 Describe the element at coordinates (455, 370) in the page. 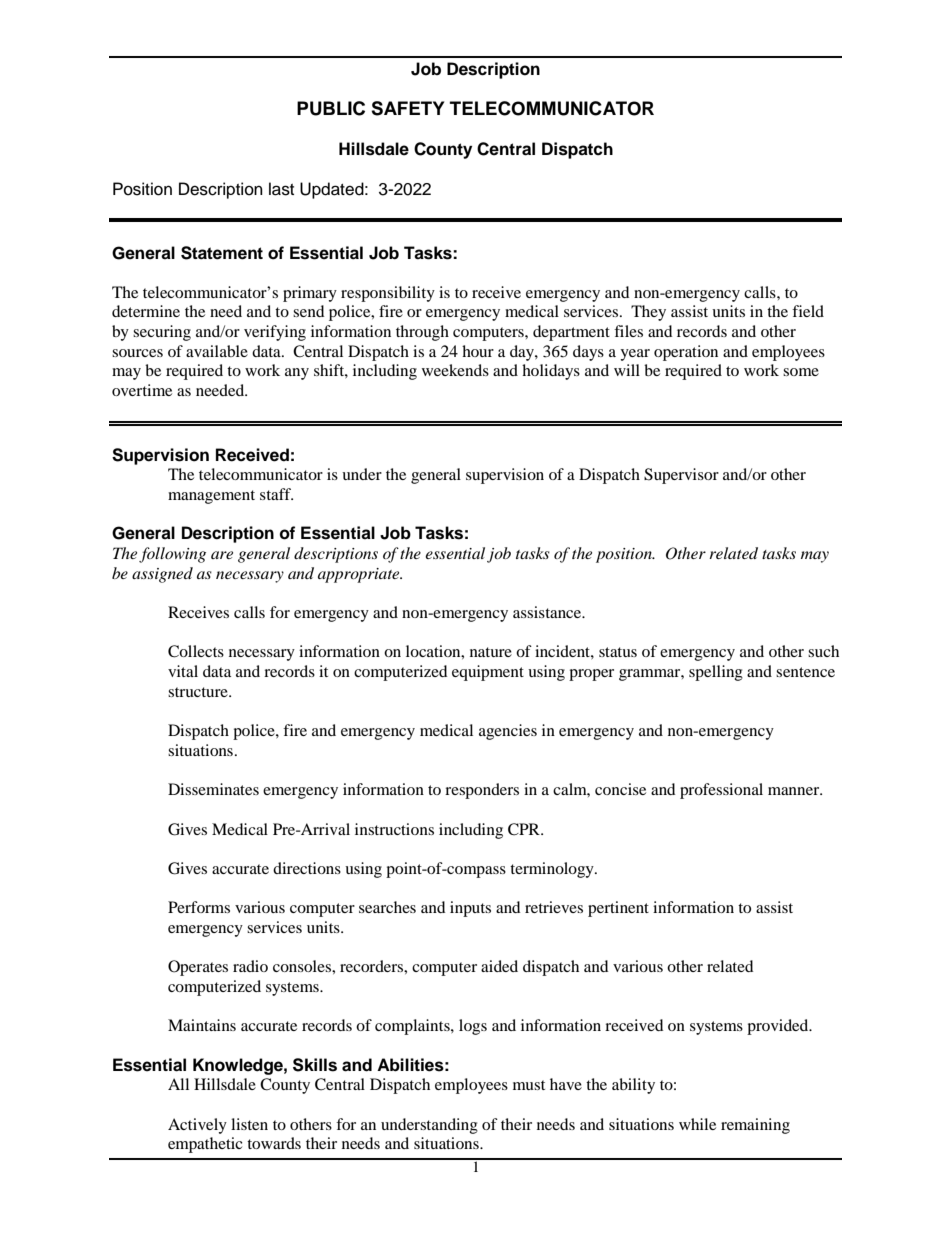

I see `weekends` at that location.
